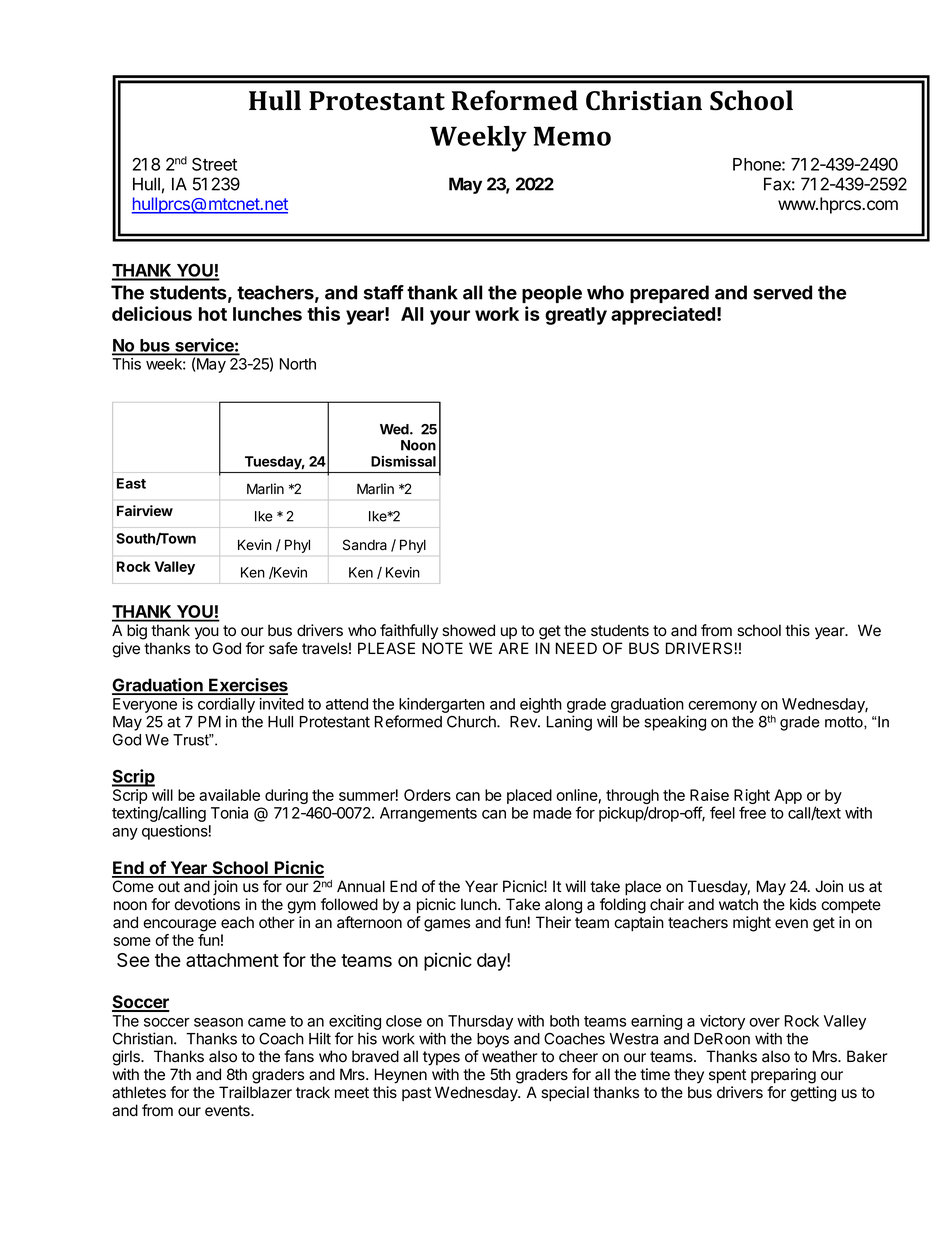  What do you see at coordinates (782, 292) in the screenshot?
I see `served` at bounding box center [782, 292].
